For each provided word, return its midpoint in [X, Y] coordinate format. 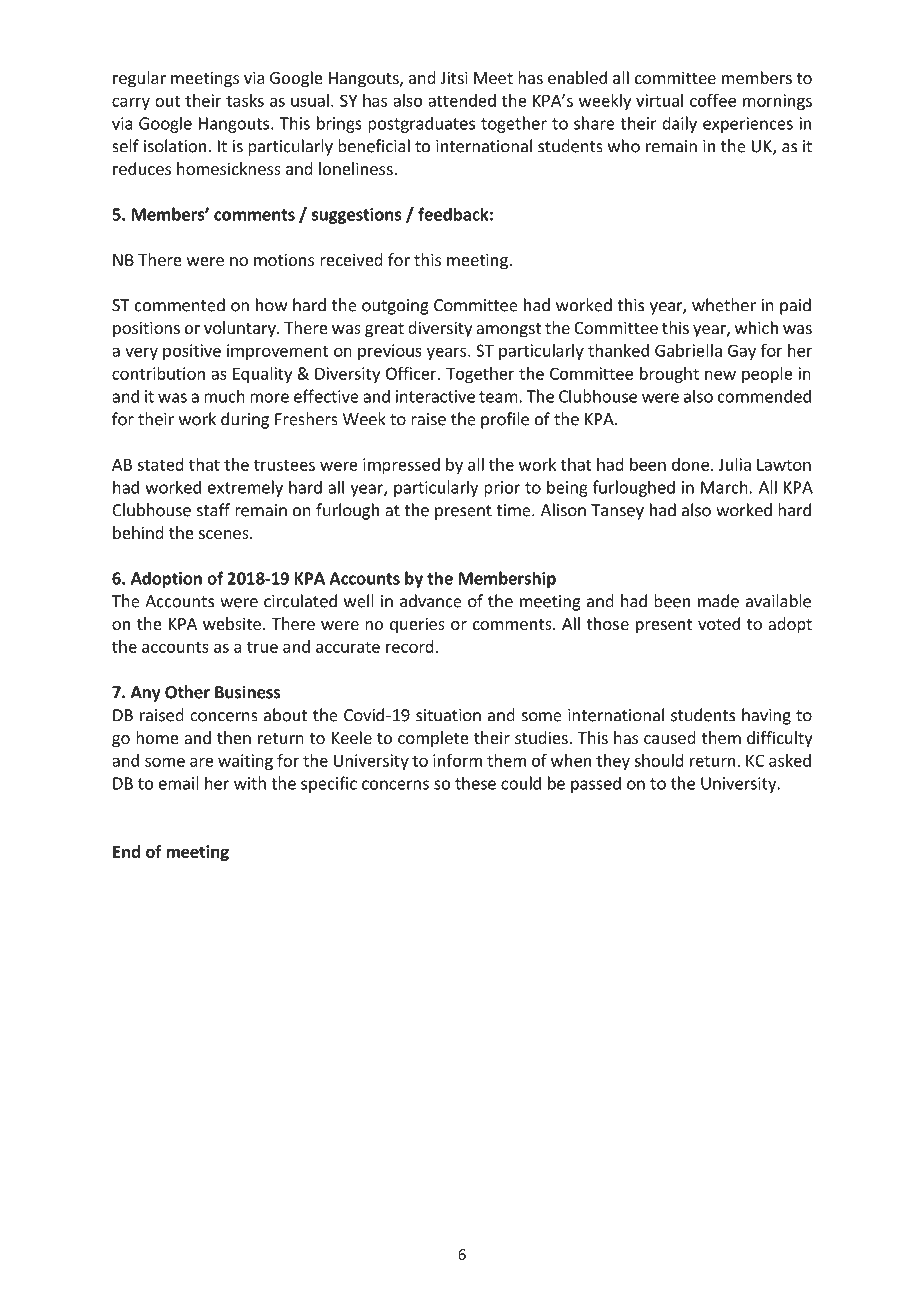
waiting [245, 762]
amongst [508, 330]
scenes [225, 534]
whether [724, 305]
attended [462, 100]
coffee [713, 100]
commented [180, 305]
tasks [245, 100]
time [514, 510]
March [724, 487]
